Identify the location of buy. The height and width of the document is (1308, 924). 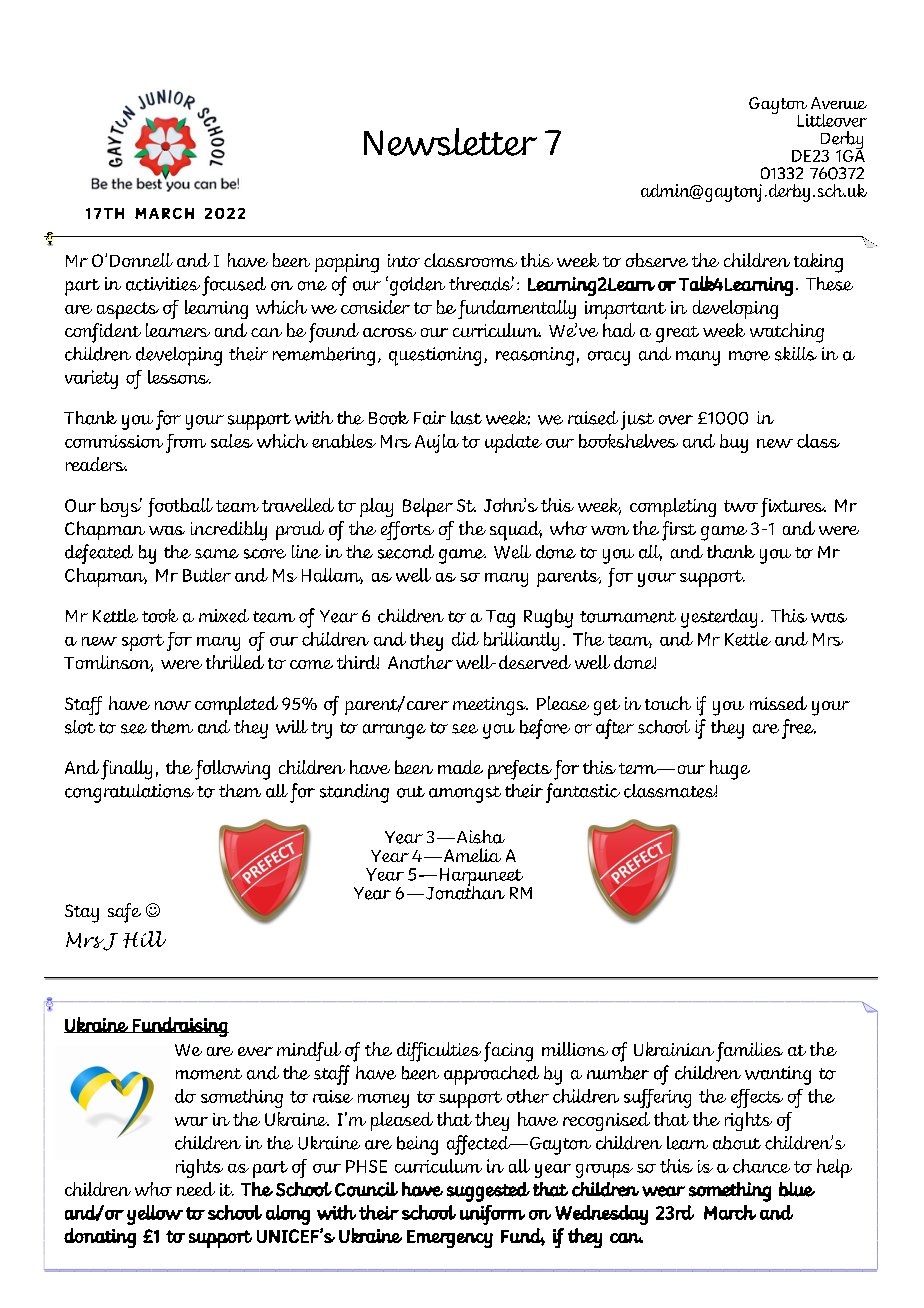
(734, 443).
